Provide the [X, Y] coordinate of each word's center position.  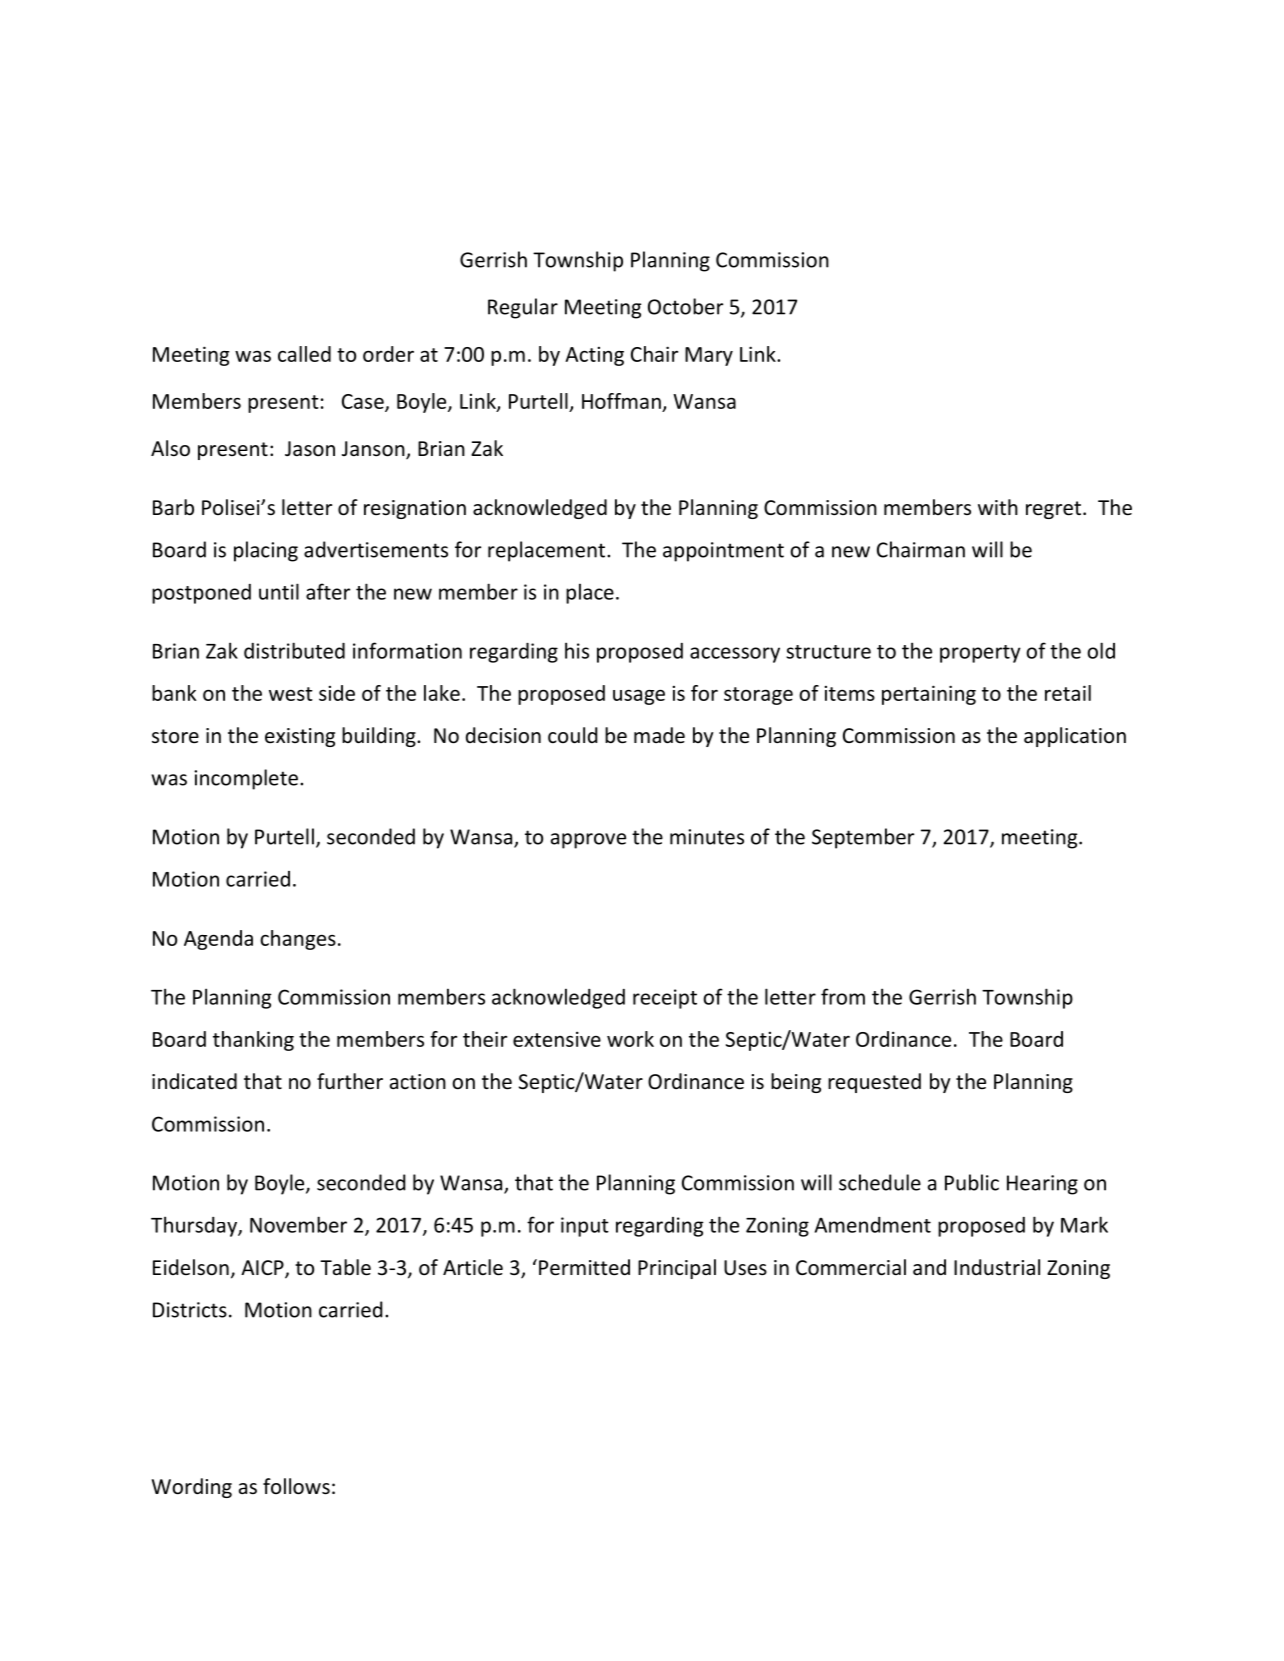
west [291, 694]
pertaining [929, 695]
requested [874, 1083]
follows [296, 1486]
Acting [594, 356]
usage [639, 697]
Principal [677, 1269]
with [998, 507]
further [350, 1081]
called [304, 354]
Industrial [997, 1267]
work [630, 1039]
